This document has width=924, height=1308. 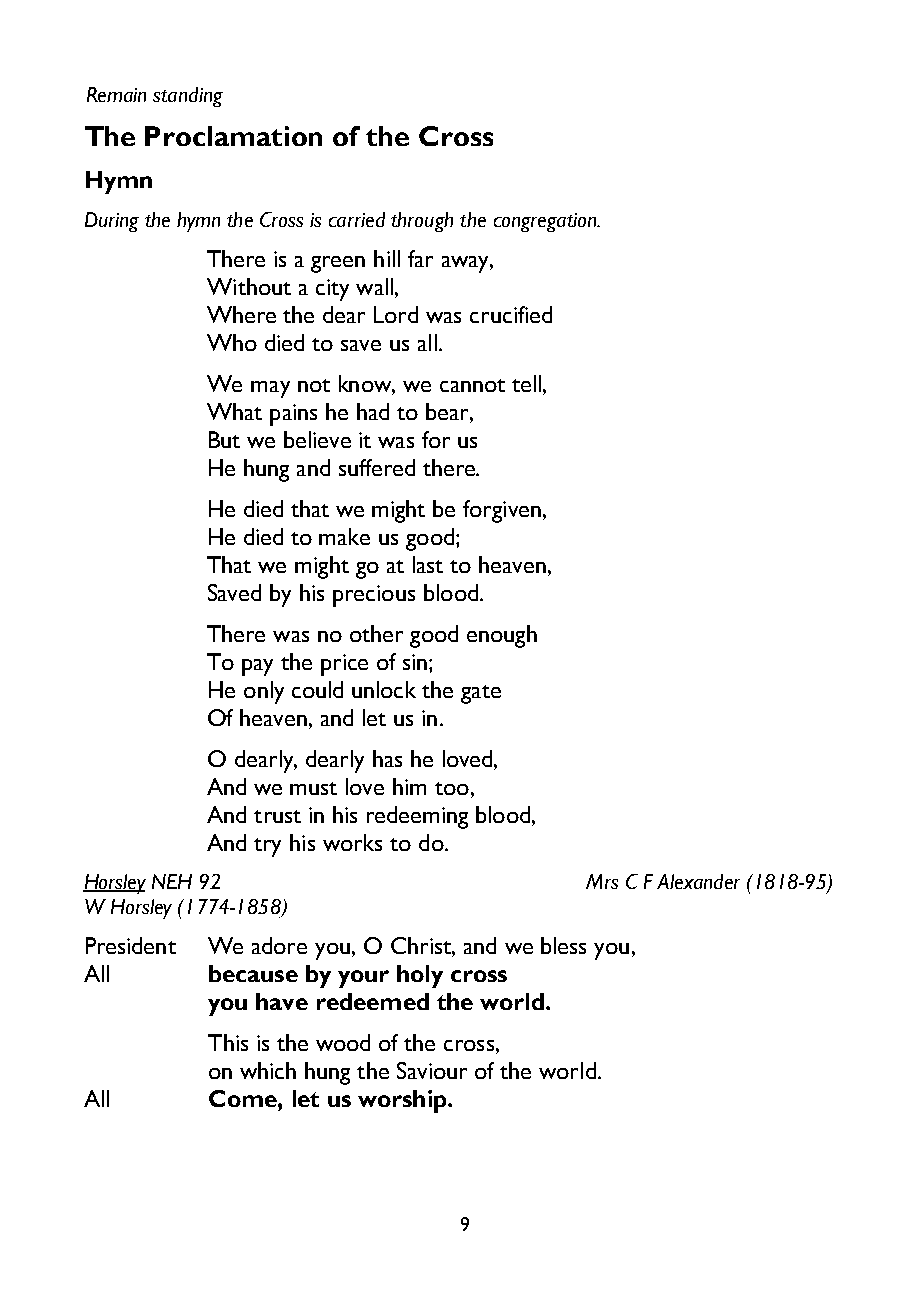 I want to click on pay, so click(x=257, y=667).
